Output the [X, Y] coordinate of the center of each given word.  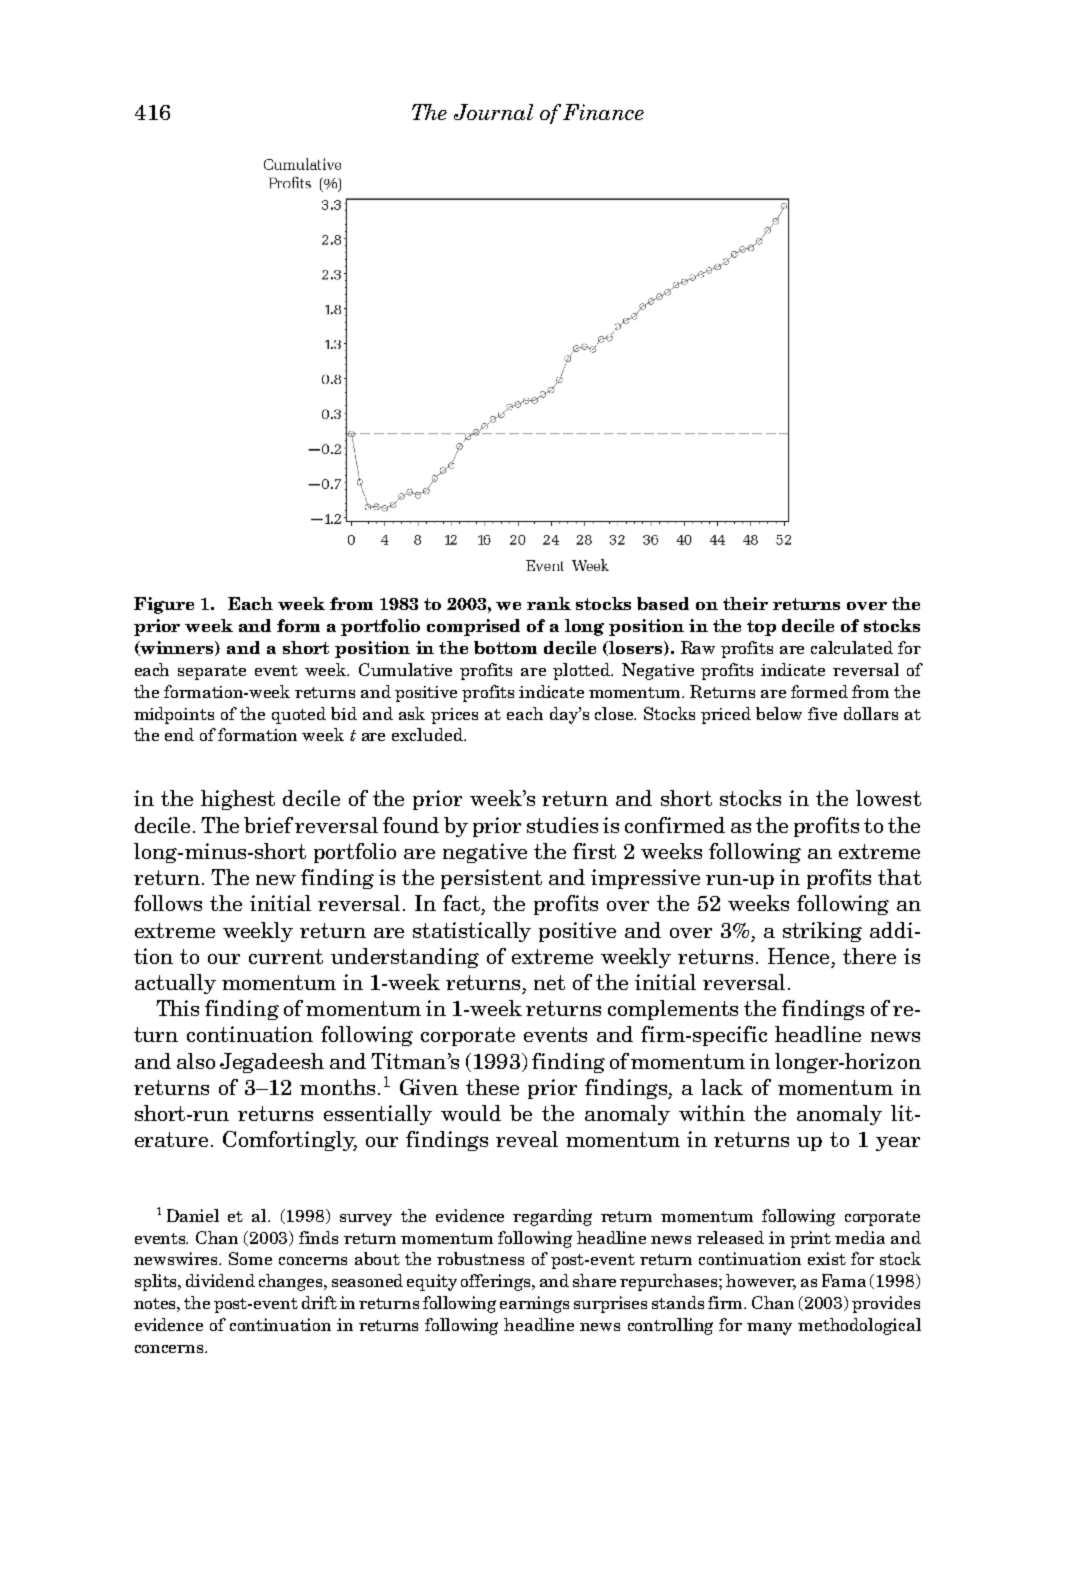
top [761, 628]
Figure [164, 605]
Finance [603, 112]
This [177, 1008]
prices [454, 716]
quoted [299, 715]
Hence [798, 956]
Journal [493, 112]
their [745, 603]
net [549, 982]
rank [549, 603]
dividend [220, 1280]
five [822, 713]
